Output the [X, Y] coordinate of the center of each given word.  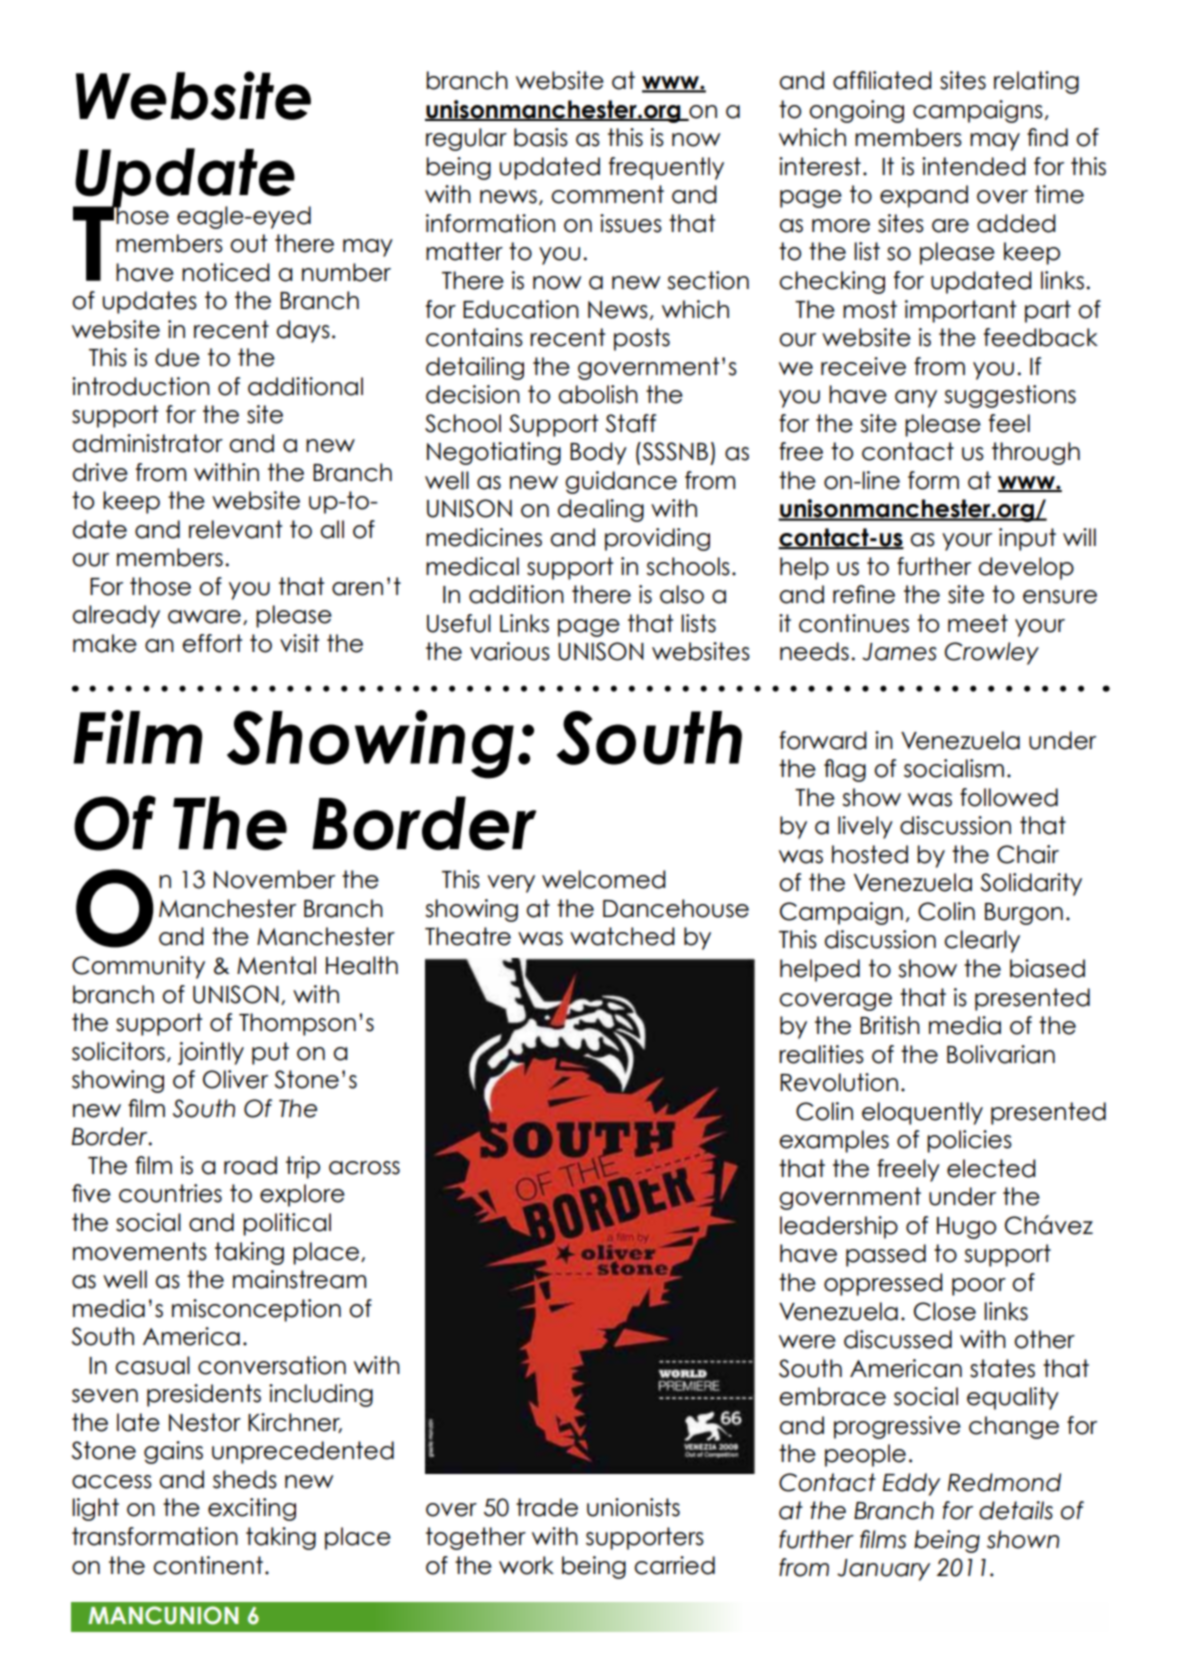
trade [547, 1507]
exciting [252, 1509]
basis [541, 137]
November [274, 879]
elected [991, 1168]
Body [598, 453]
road [250, 1165]
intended [974, 166]
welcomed [604, 879]
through [1036, 453]
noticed [226, 272]
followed [1009, 797]
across [364, 1168]
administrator [148, 443]
